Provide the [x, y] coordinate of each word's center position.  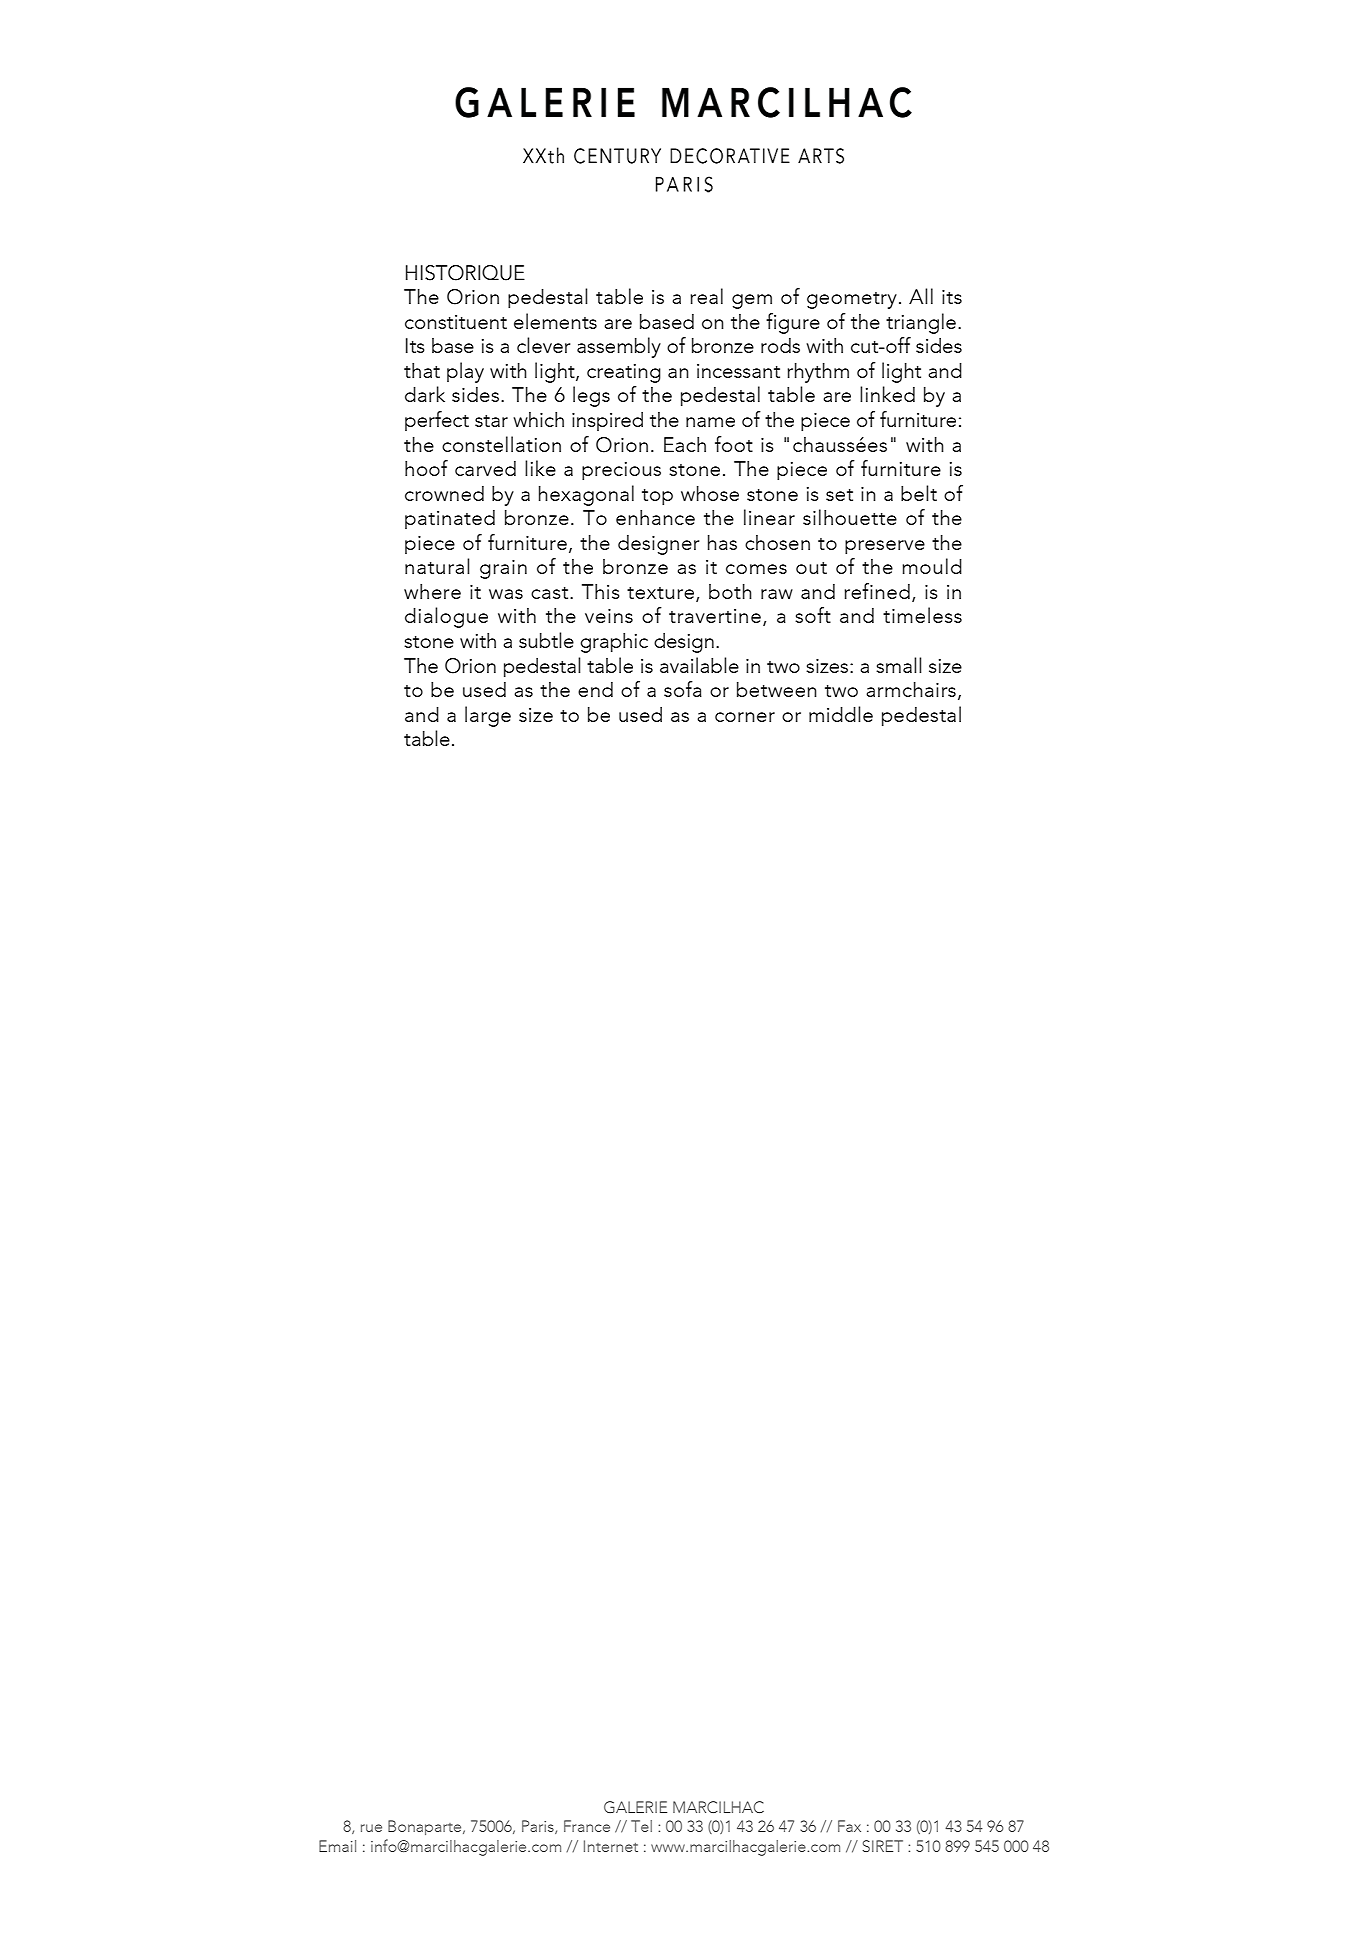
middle [841, 714]
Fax [849, 1826]
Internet [611, 1846]
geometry [852, 300]
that [422, 370]
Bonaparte [426, 1827]
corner [745, 717]
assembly [619, 347]
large [488, 716]
